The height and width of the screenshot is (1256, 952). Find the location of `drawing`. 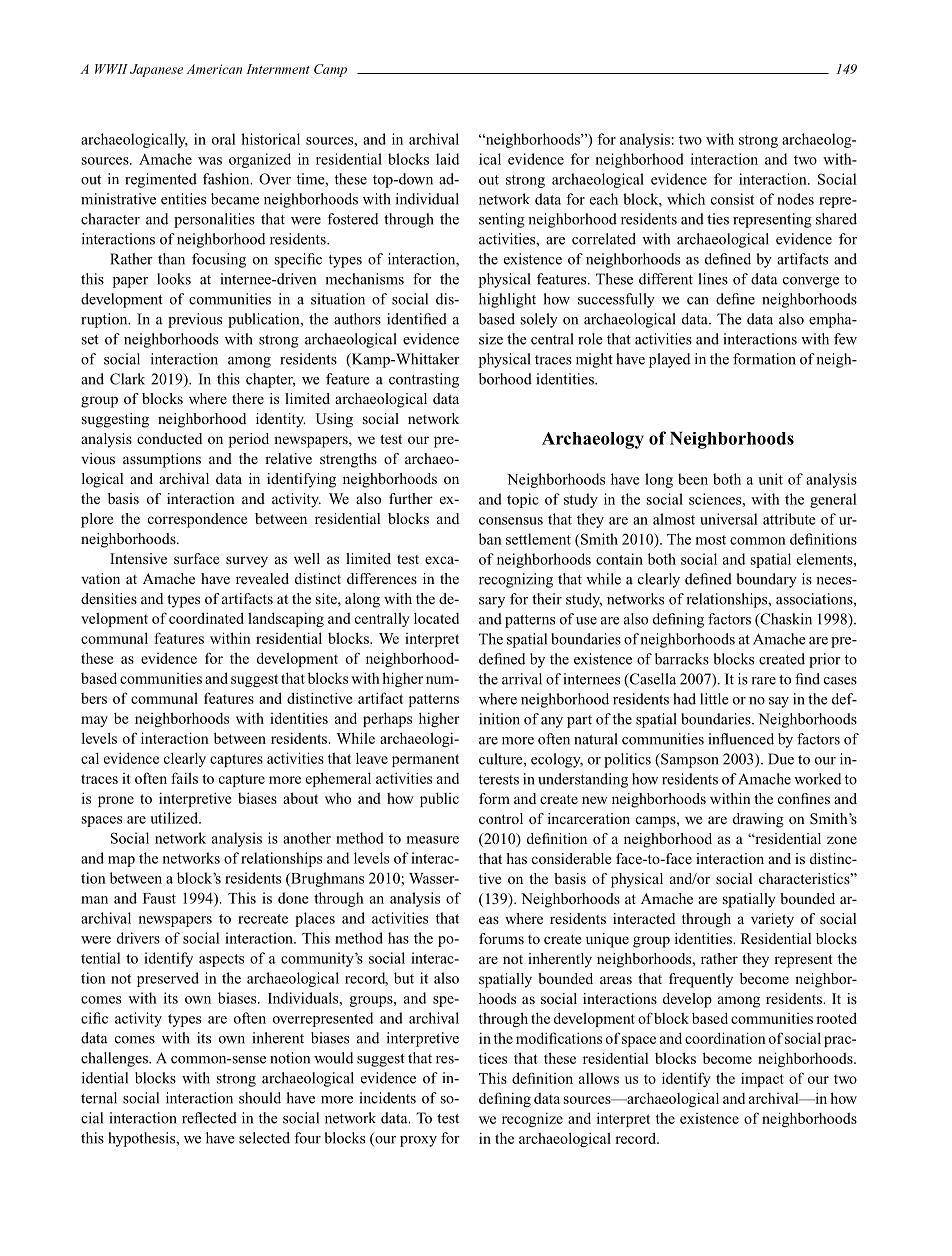

drawing is located at coordinates (758, 820).
